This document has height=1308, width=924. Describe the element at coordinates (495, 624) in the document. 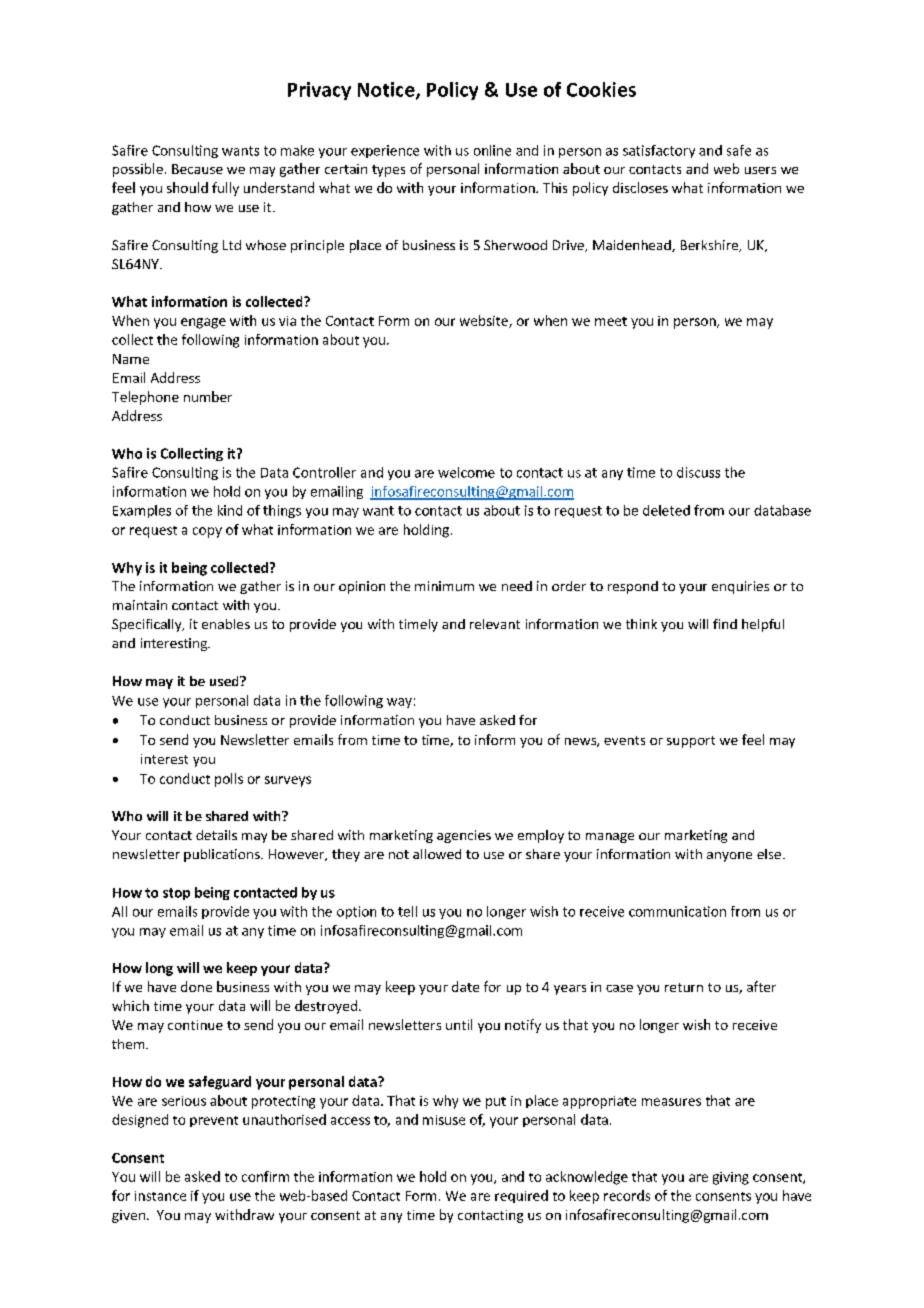

I see `relevant` at that location.
